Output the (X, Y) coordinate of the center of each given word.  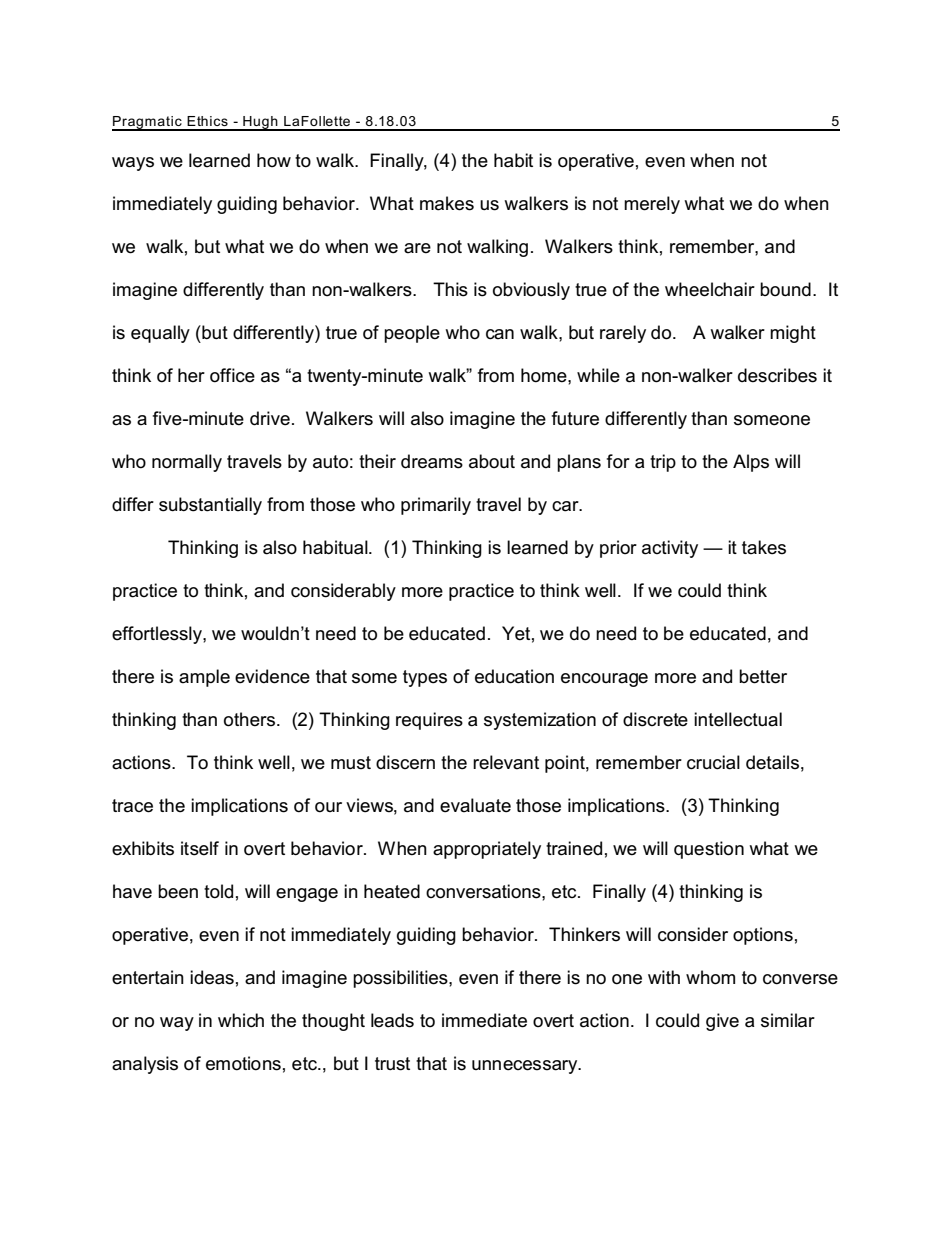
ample (204, 678)
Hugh (260, 123)
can (500, 334)
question (709, 850)
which (241, 1020)
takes (764, 547)
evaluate (475, 805)
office (232, 375)
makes (447, 203)
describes (777, 375)
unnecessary (526, 1067)
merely (652, 205)
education (514, 676)
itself (200, 848)
